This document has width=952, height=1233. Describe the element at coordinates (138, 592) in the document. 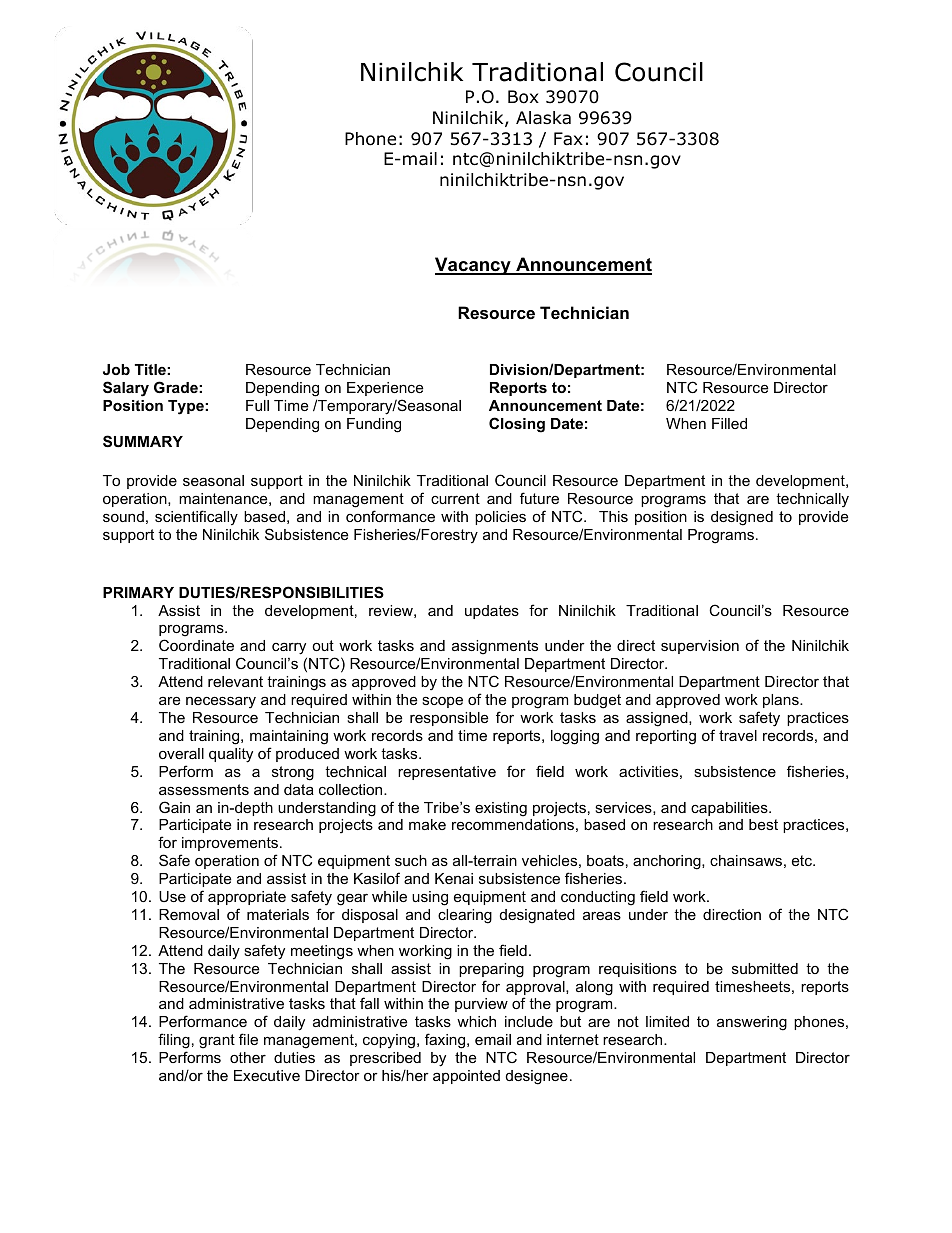

I see `PRIMARY` at that location.
